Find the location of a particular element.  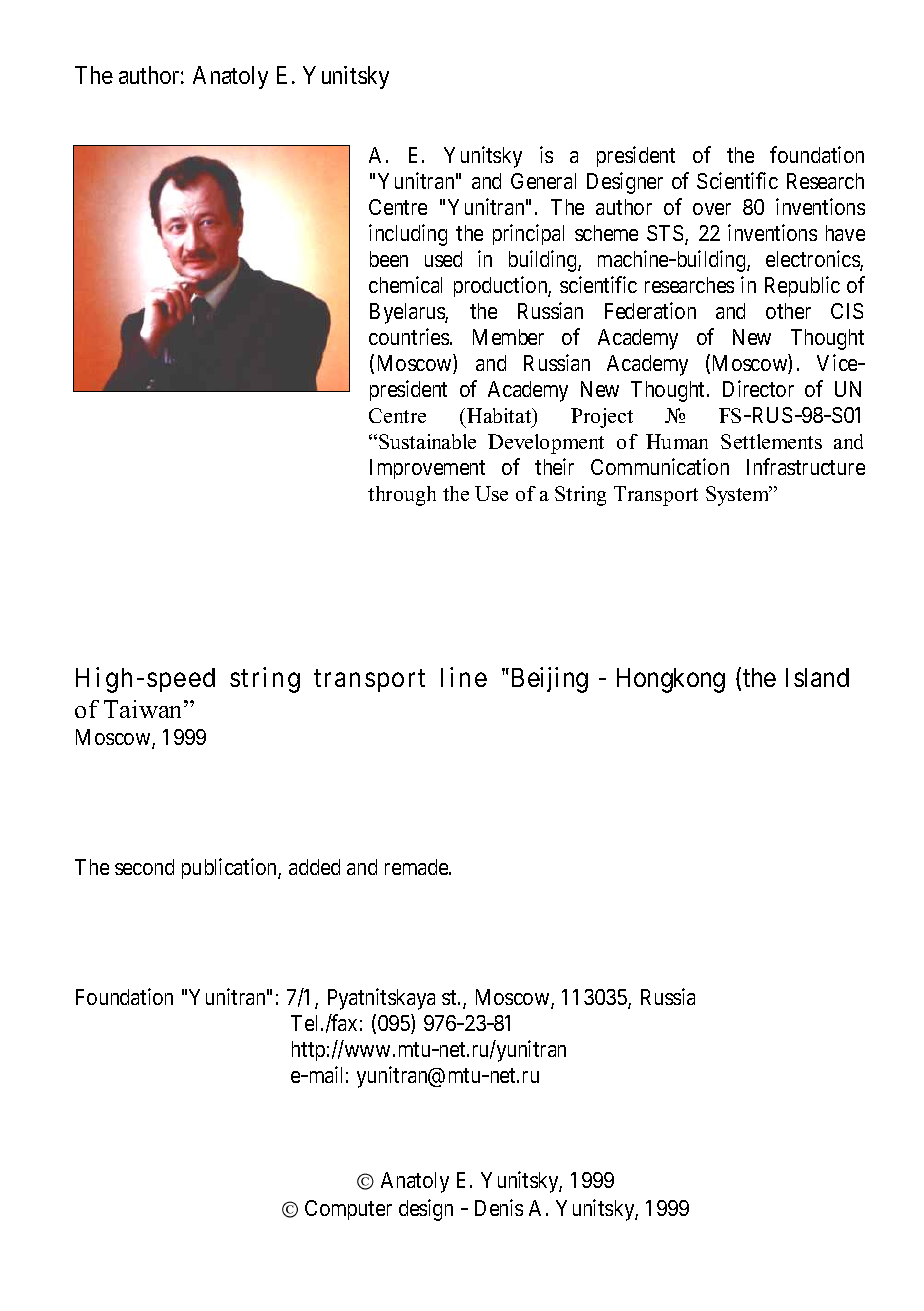

through is located at coordinates (402, 496).
